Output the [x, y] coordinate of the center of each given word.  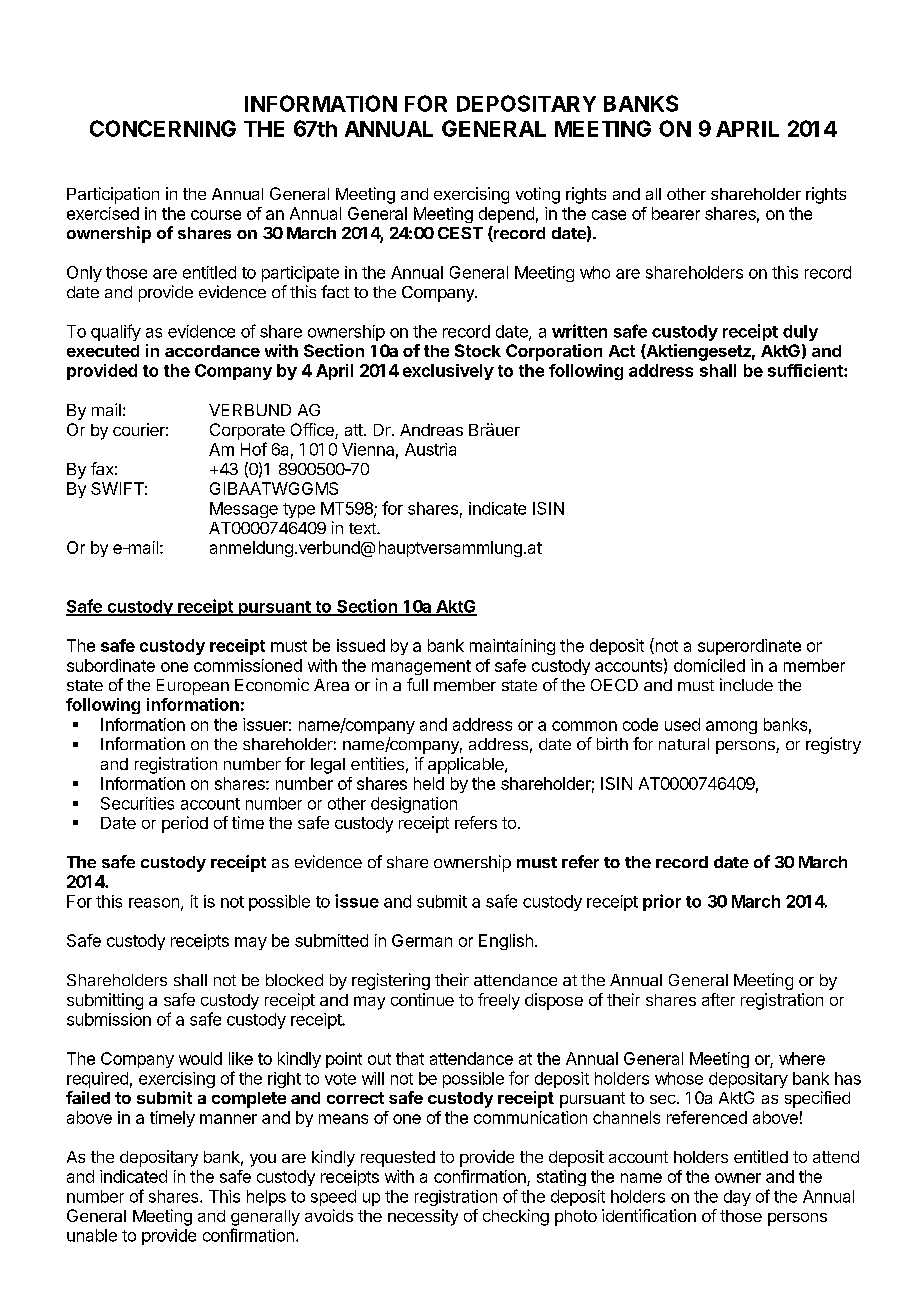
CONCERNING [163, 128]
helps [266, 1198]
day [737, 1198]
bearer [676, 213]
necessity [423, 1217]
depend [506, 215]
